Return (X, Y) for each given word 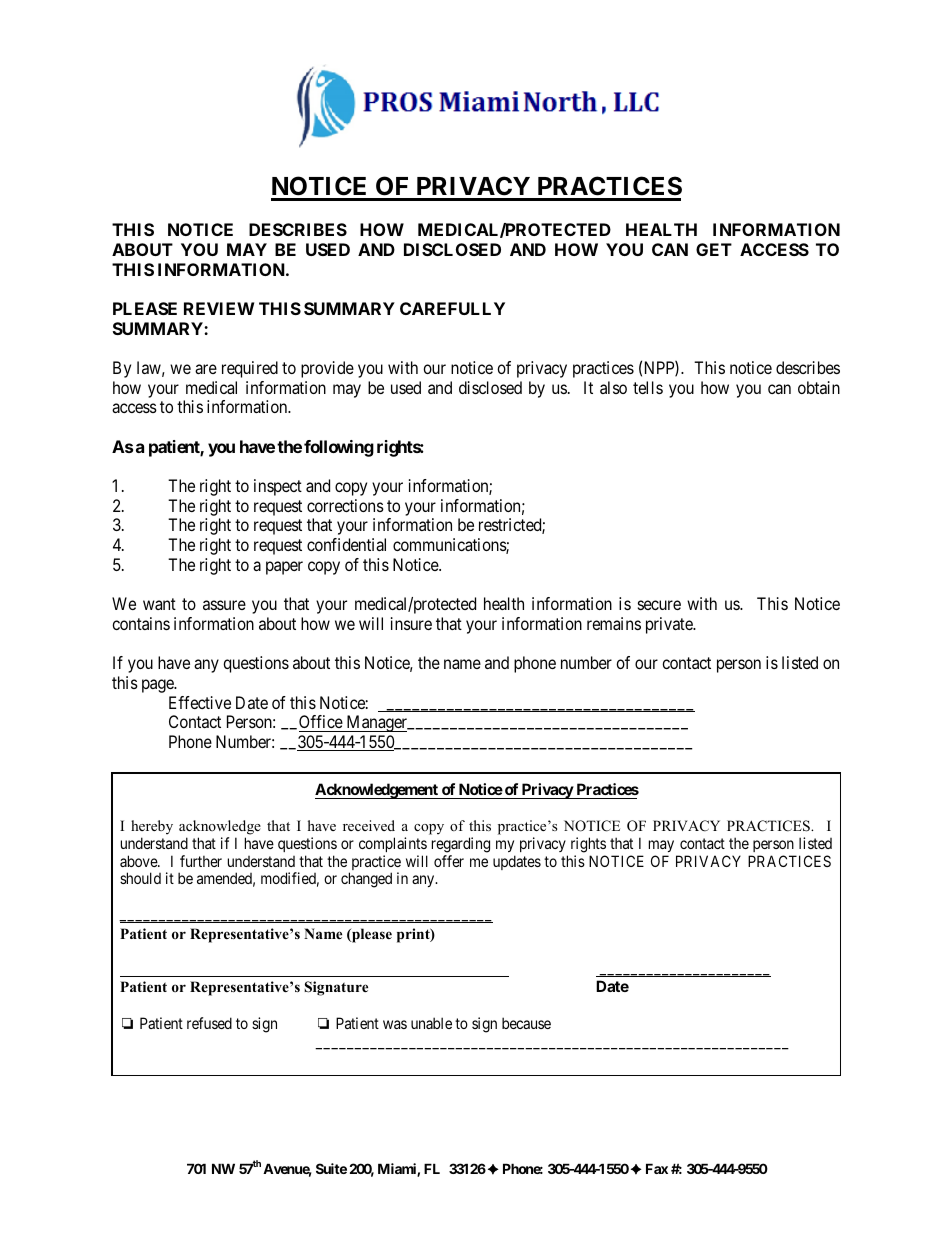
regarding (461, 845)
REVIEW (219, 308)
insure (411, 623)
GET (714, 249)
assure (224, 605)
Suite (331, 1168)
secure (659, 605)
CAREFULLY (452, 308)
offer (449, 861)
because (526, 1023)
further (201, 861)
